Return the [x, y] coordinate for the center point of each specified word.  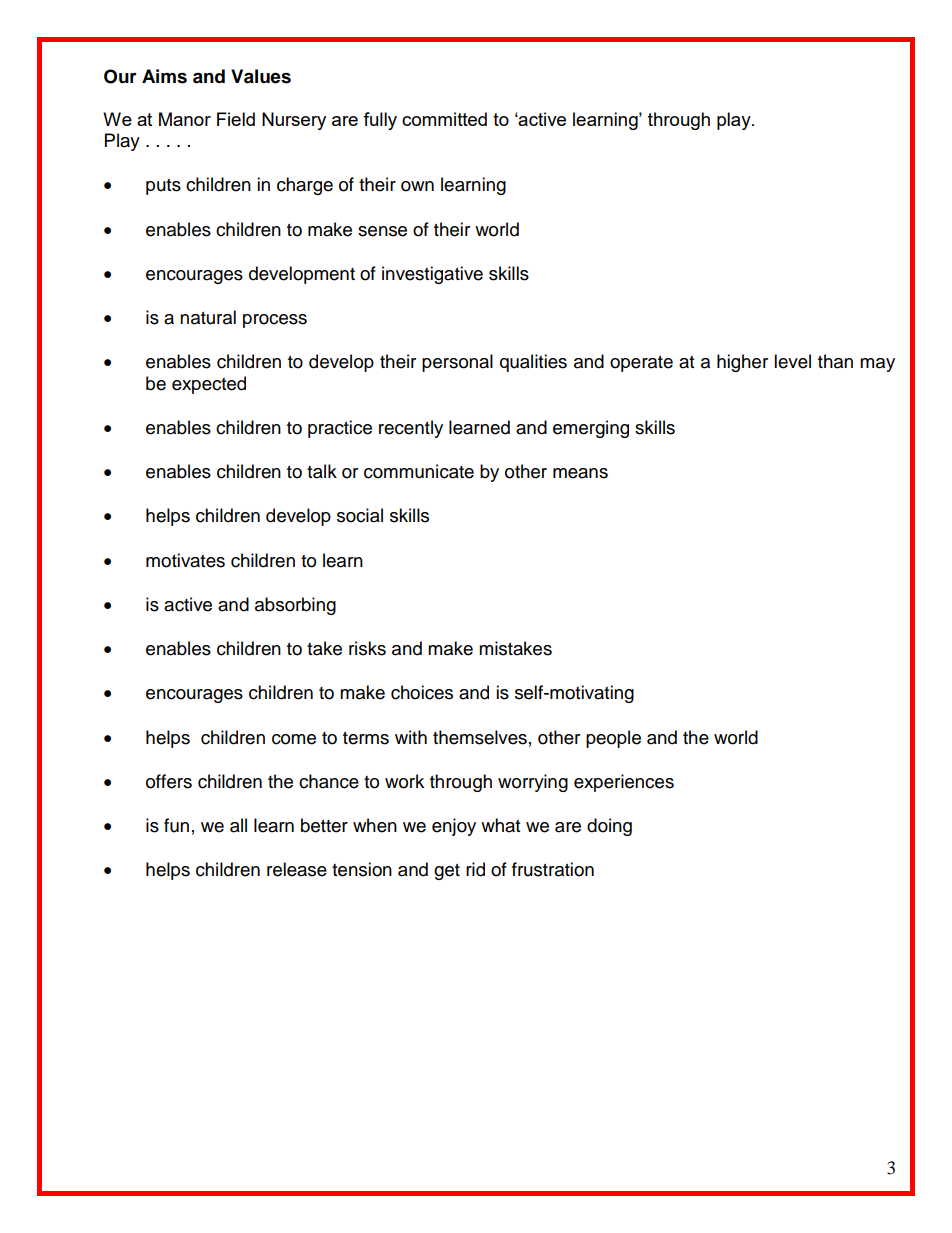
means [580, 473]
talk [322, 471]
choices [422, 692]
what [500, 825]
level [792, 361]
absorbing [295, 606]
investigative [432, 275]
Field [236, 119]
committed [444, 119]
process [275, 321]
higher [742, 363]
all [238, 825]
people [613, 739]
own [417, 186]
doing [609, 827]
